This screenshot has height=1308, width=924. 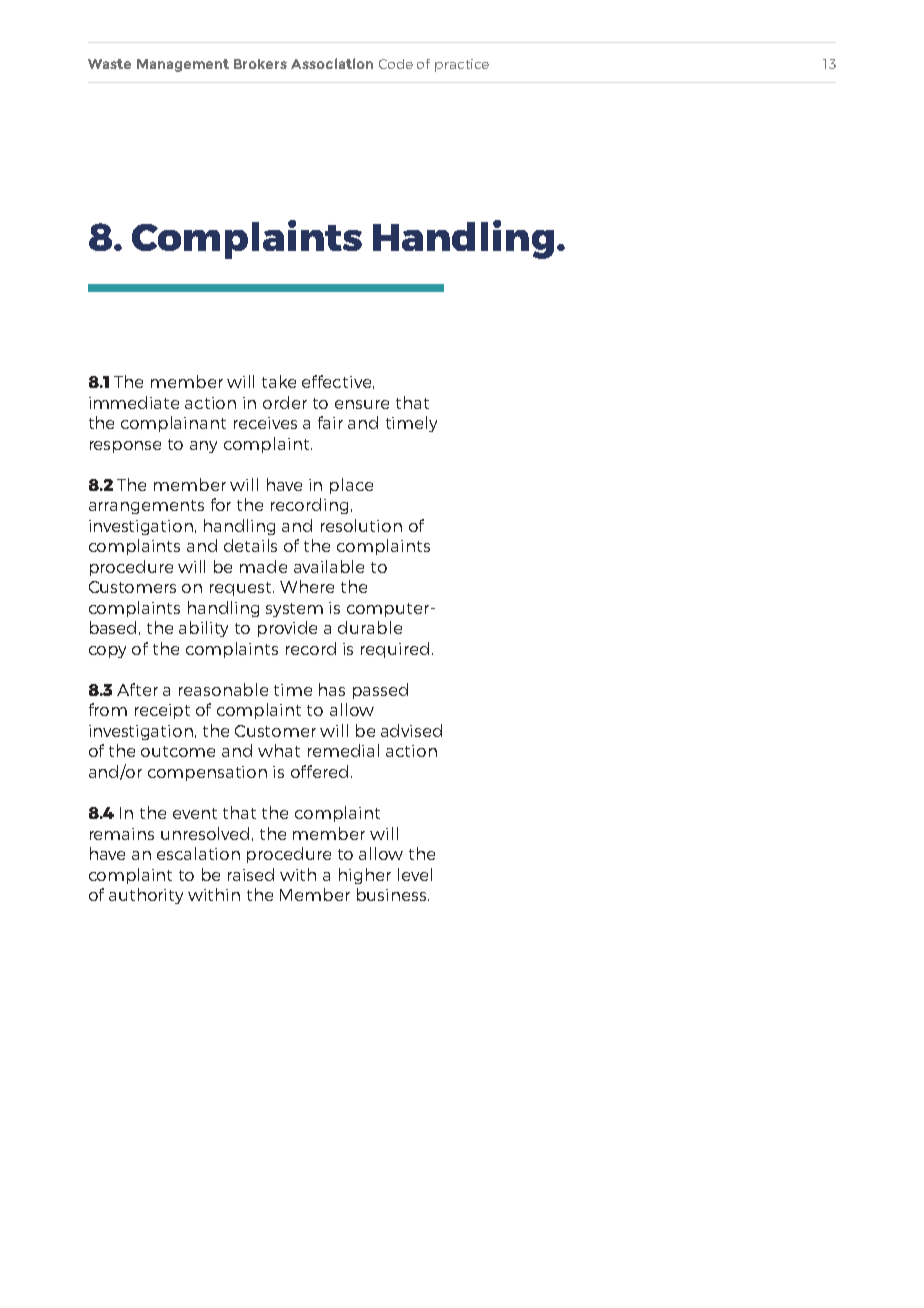 What do you see at coordinates (396, 64) in the screenshot?
I see `Code` at bounding box center [396, 64].
